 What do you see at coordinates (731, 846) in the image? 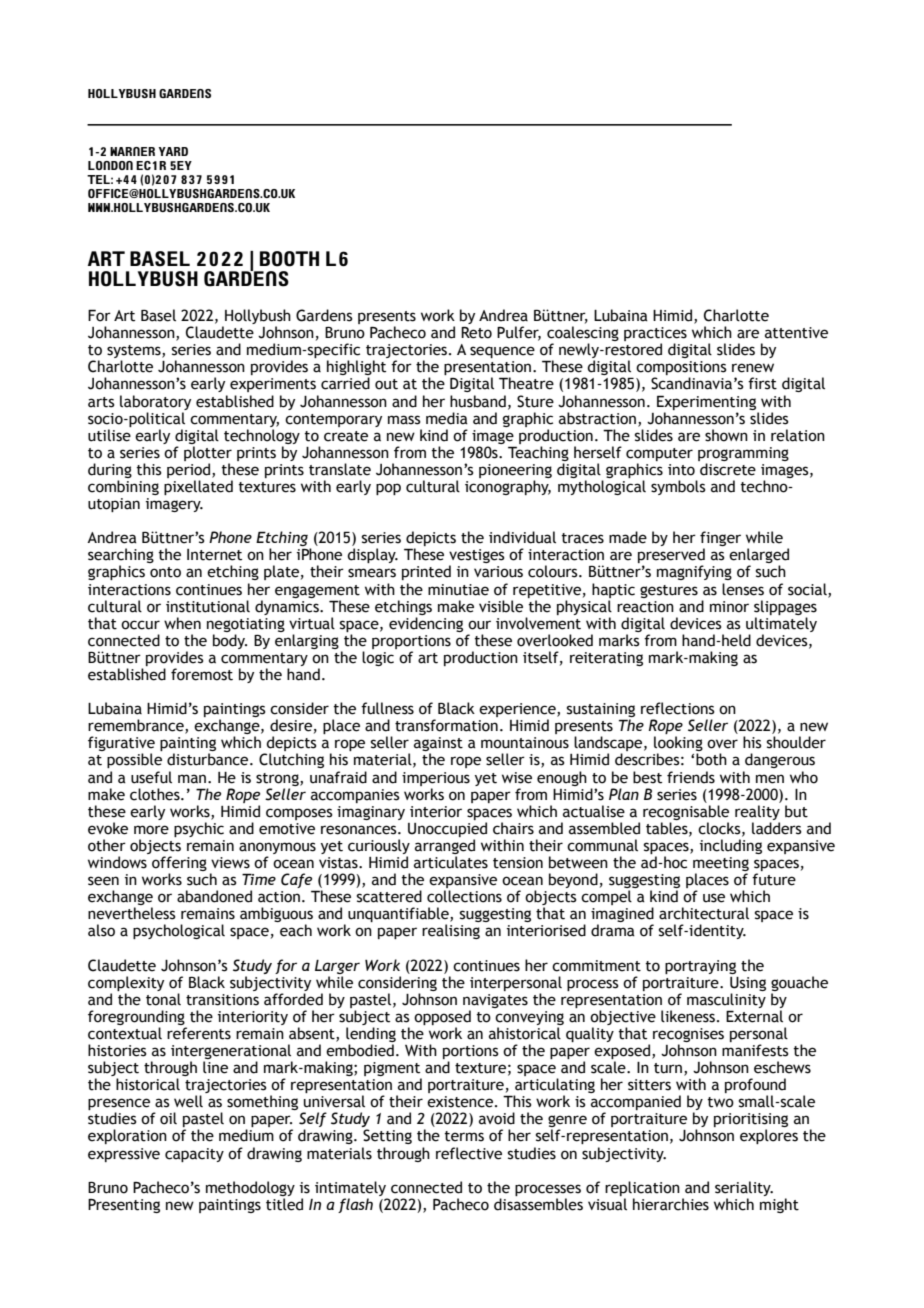
I see `including` at bounding box center [731, 846].
